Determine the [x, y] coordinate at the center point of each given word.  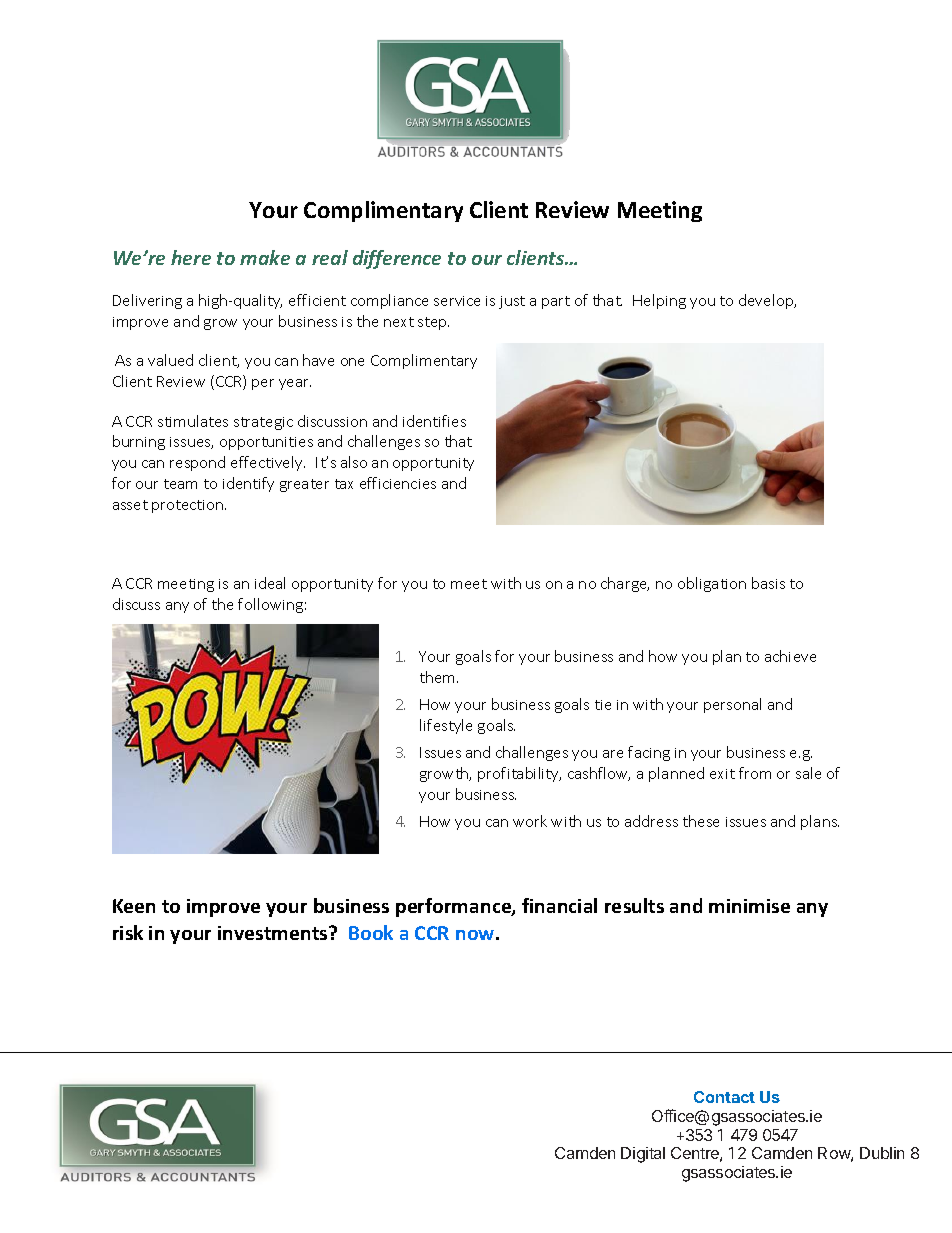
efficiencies [398, 483]
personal [732, 705]
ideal [270, 583]
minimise [749, 906]
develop [767, 301]
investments [274, 933]
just [512, 302]
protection [189, 506]
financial [559, 905]
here [191, 257]
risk [128, 932]
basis [768, 583]
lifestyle [446, 726]
